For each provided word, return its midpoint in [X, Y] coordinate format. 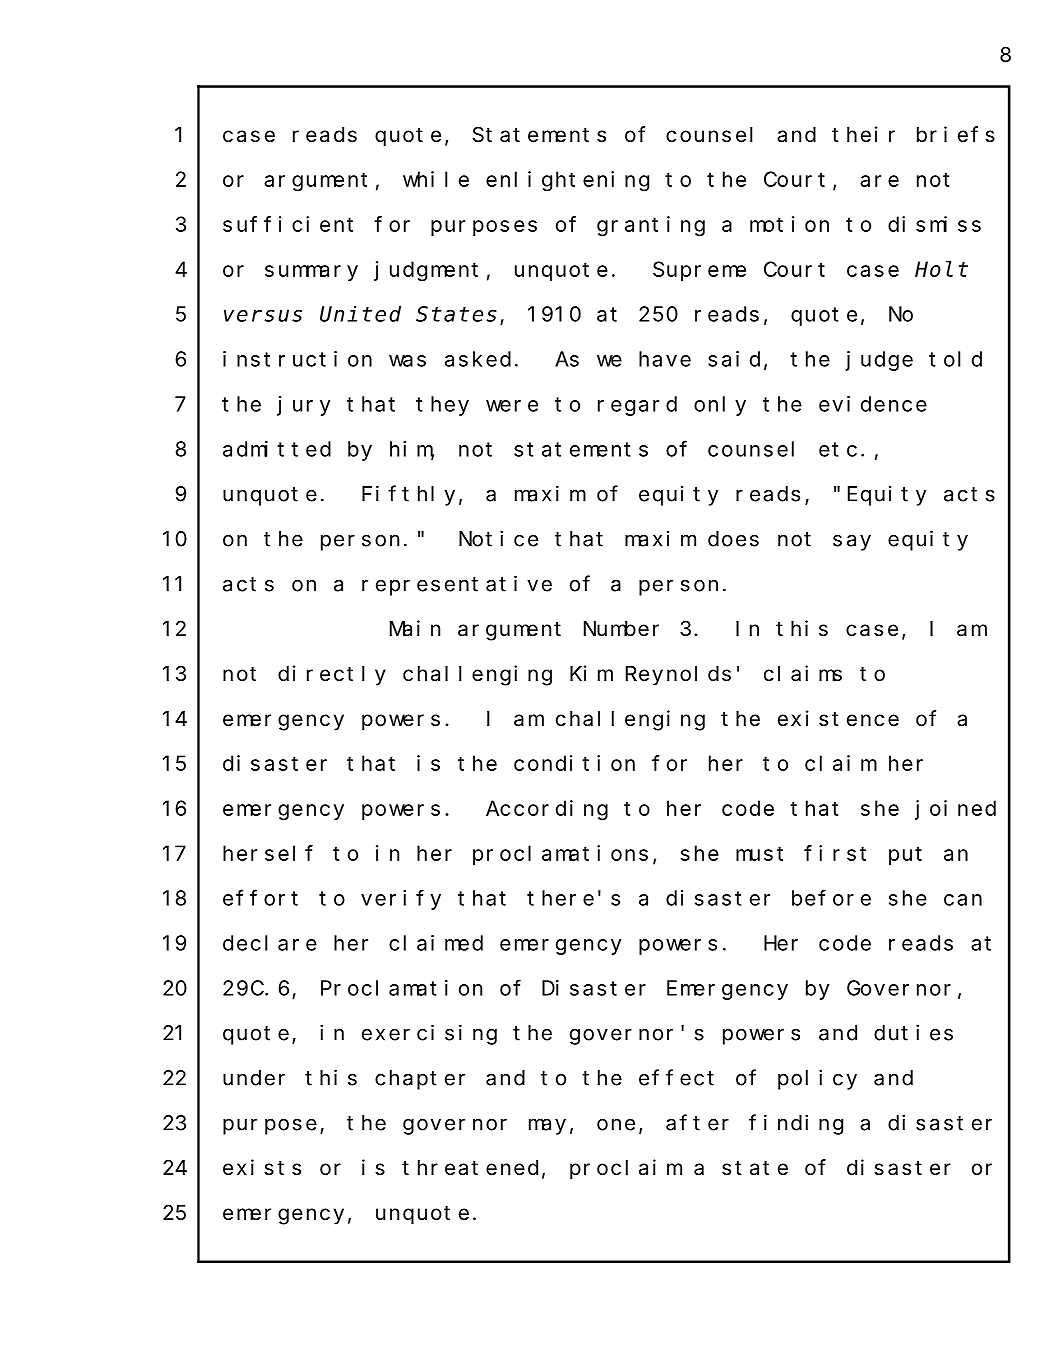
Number [621, 629]
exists [262, 1167]
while [436, 179]
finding [796, 1124]
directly [332, 675]
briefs [956, 134]
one [616, 1124]
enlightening [567, 181]
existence [838, 718]
